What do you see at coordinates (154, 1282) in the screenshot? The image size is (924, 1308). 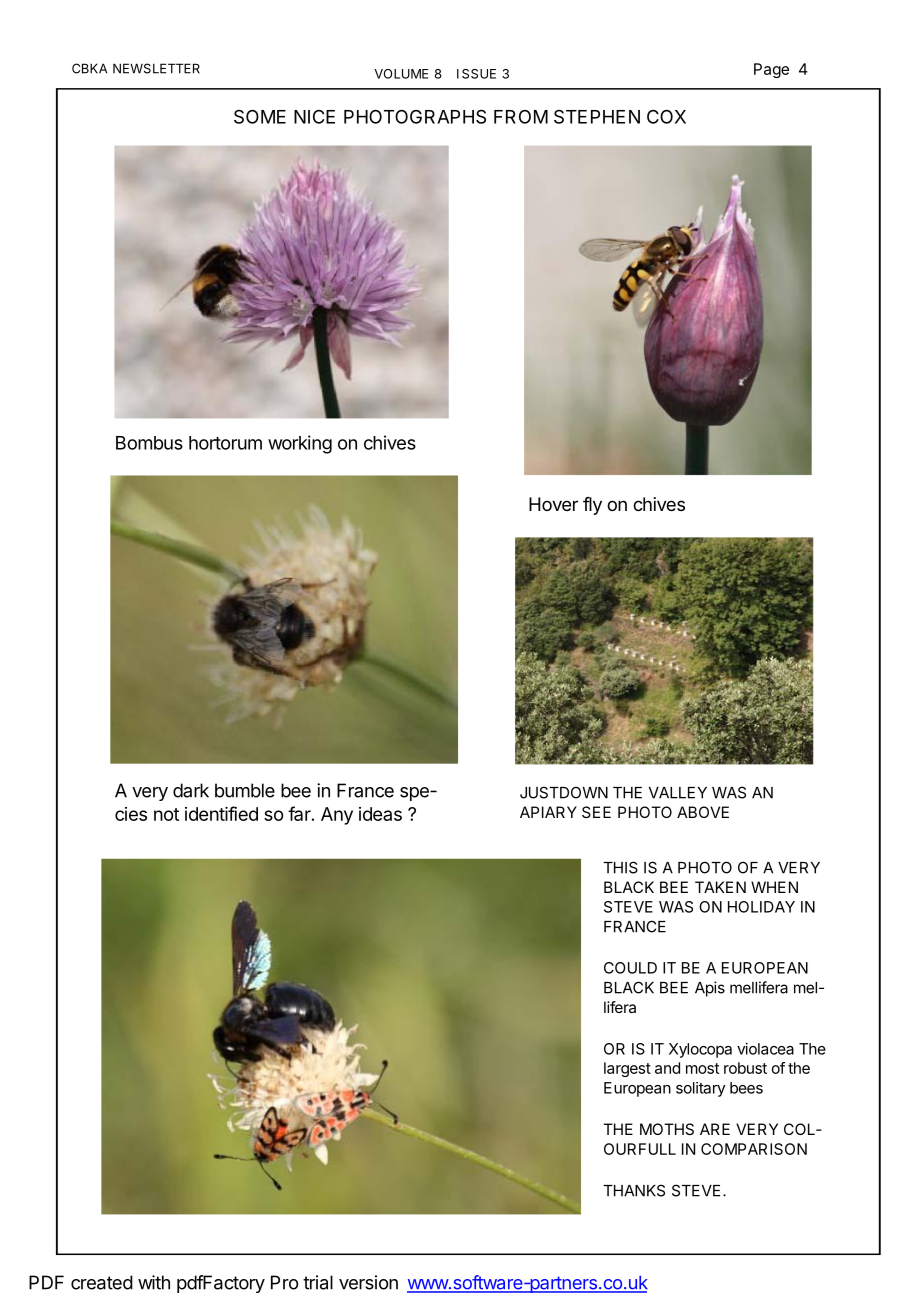 I see `with` at bounding box center [154, 1282].
